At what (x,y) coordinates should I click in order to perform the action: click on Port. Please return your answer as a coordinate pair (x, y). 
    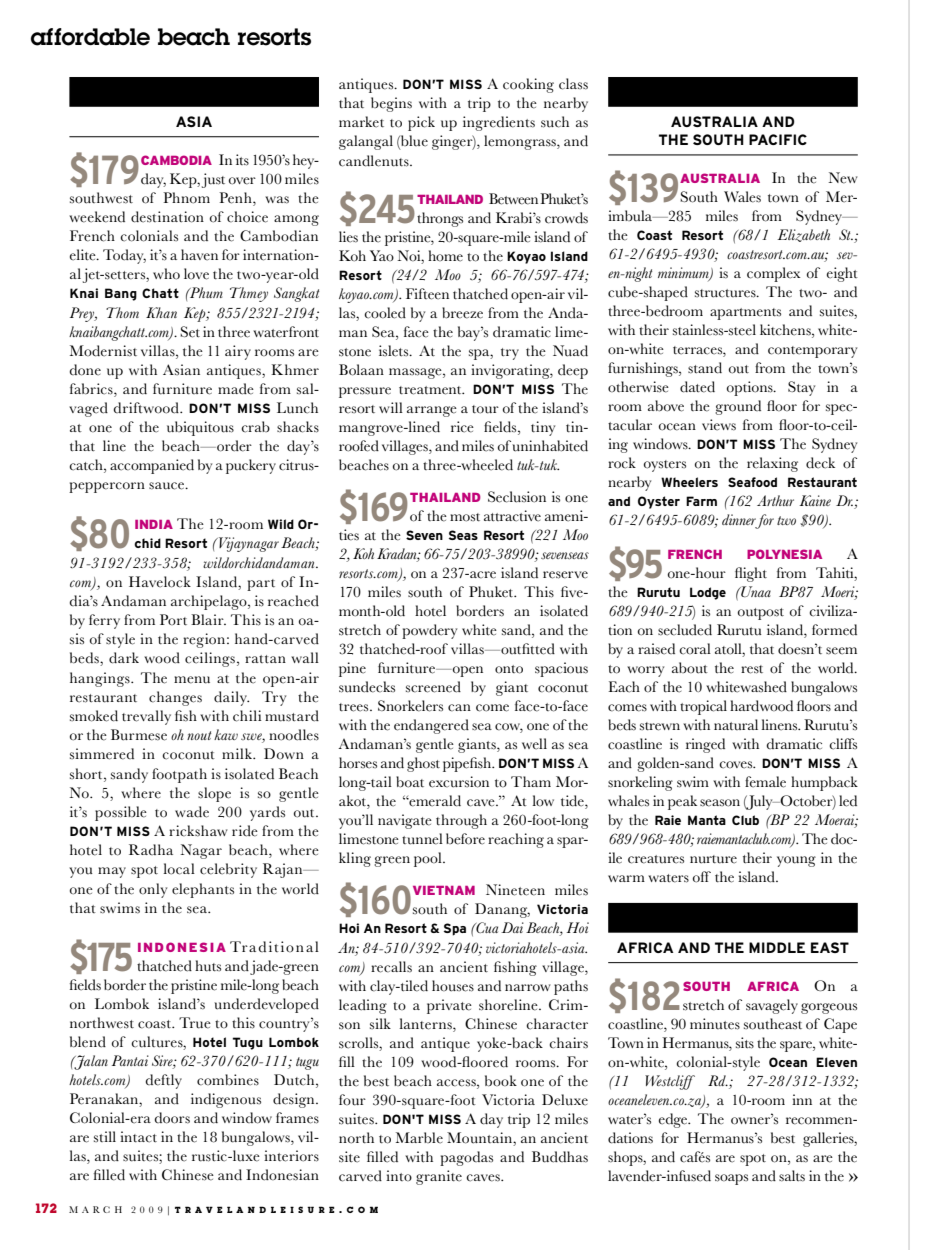
    Looking at the image, I should click on (173, 620).
